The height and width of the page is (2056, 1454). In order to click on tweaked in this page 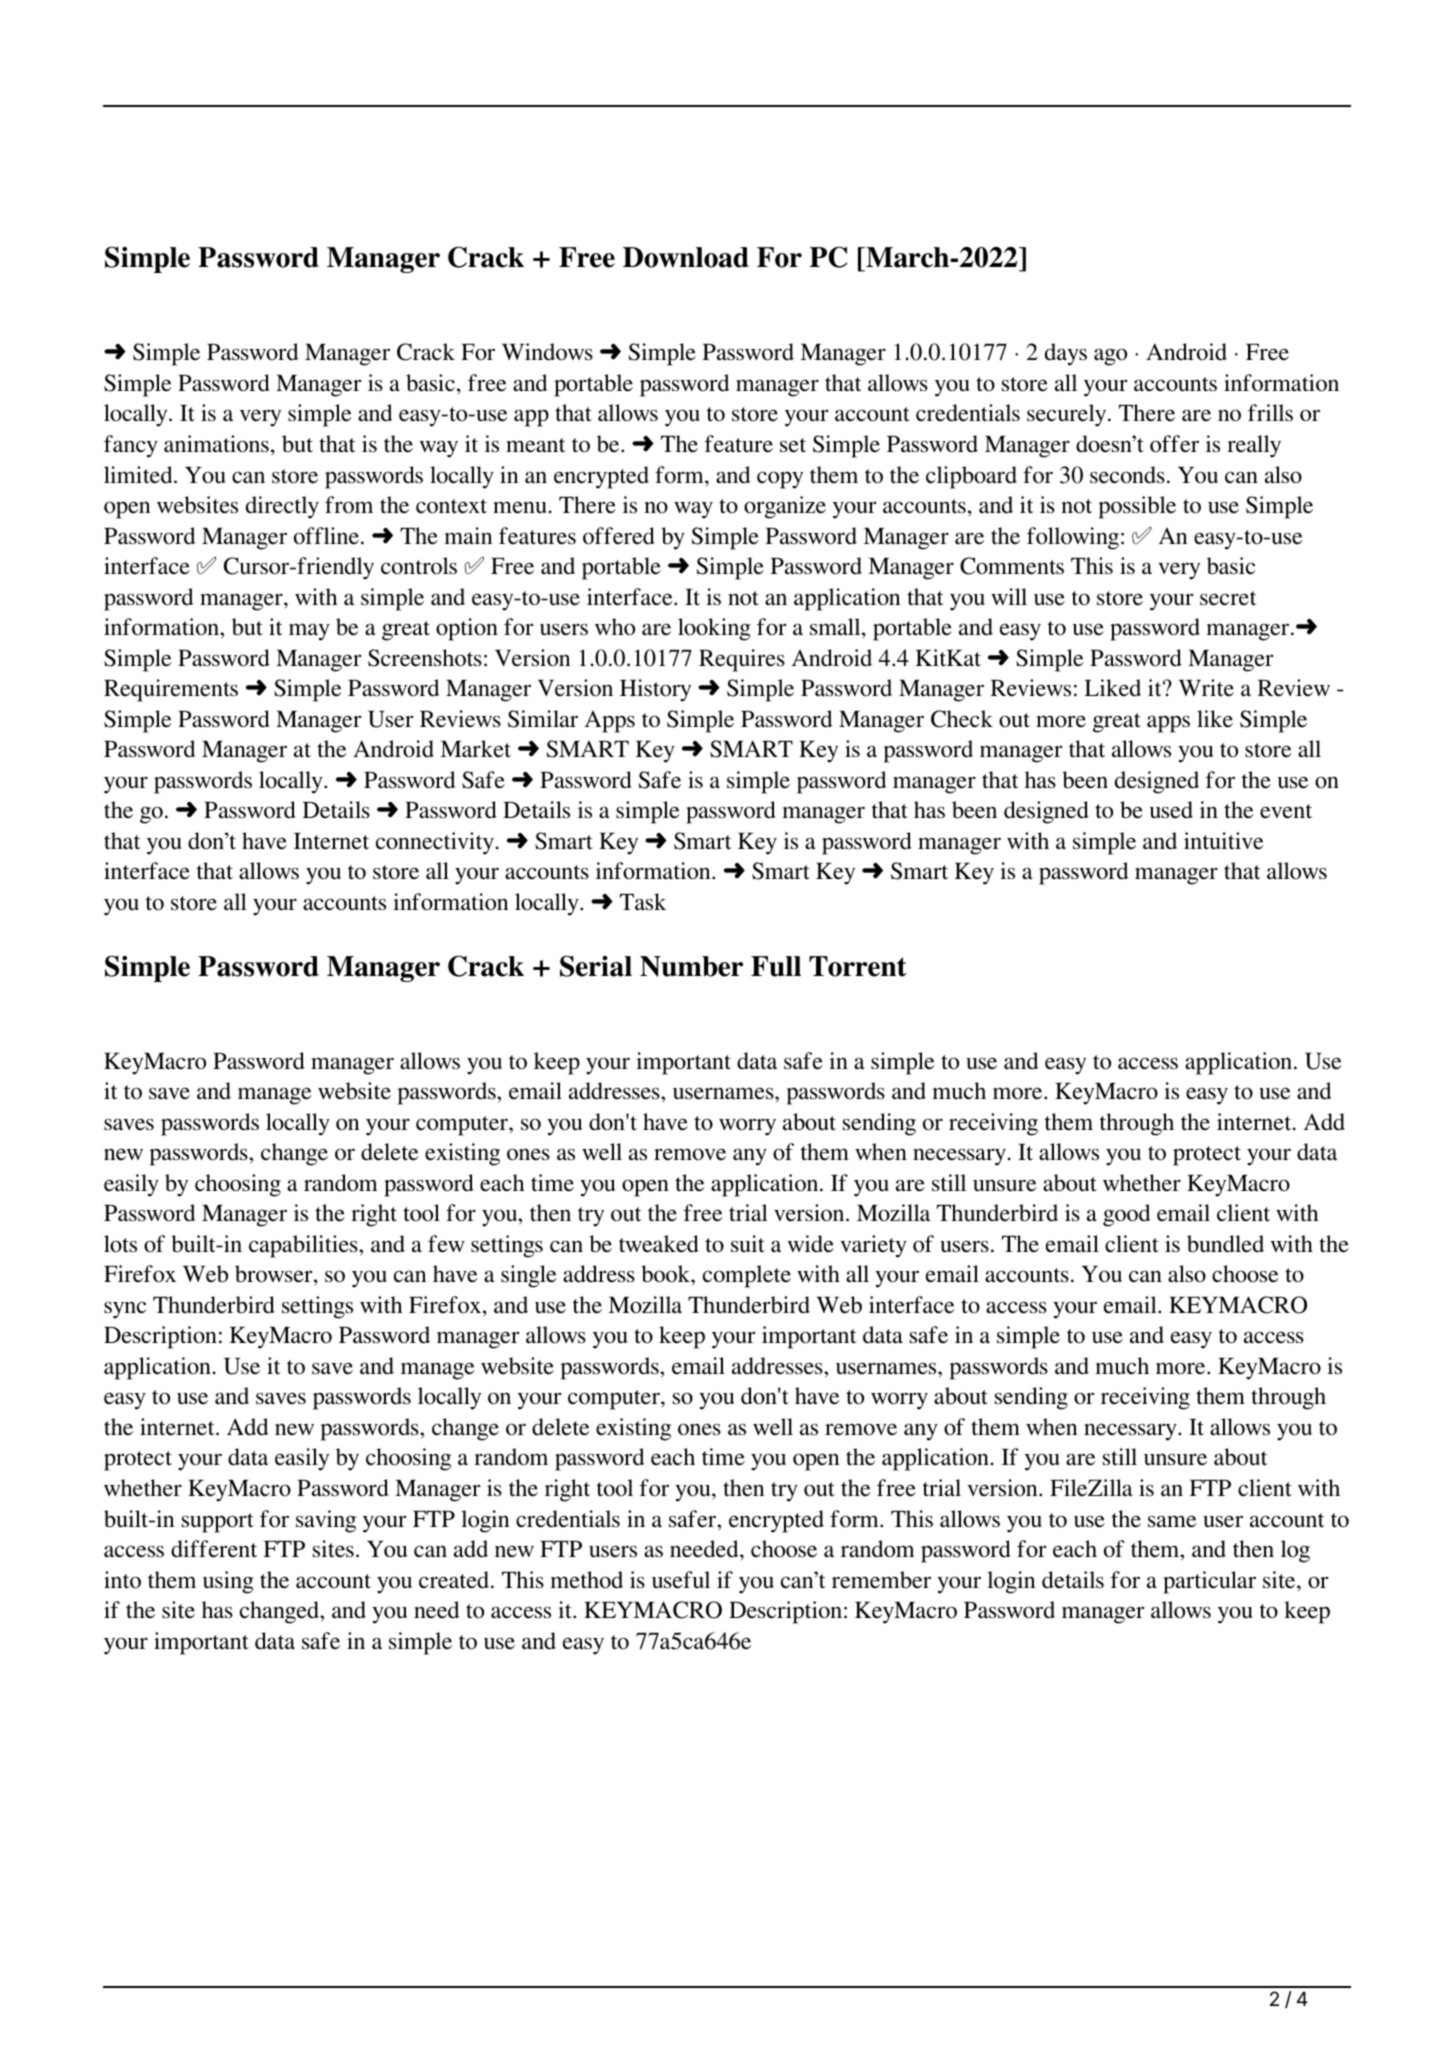, I will do `click(659, 1244)`.
